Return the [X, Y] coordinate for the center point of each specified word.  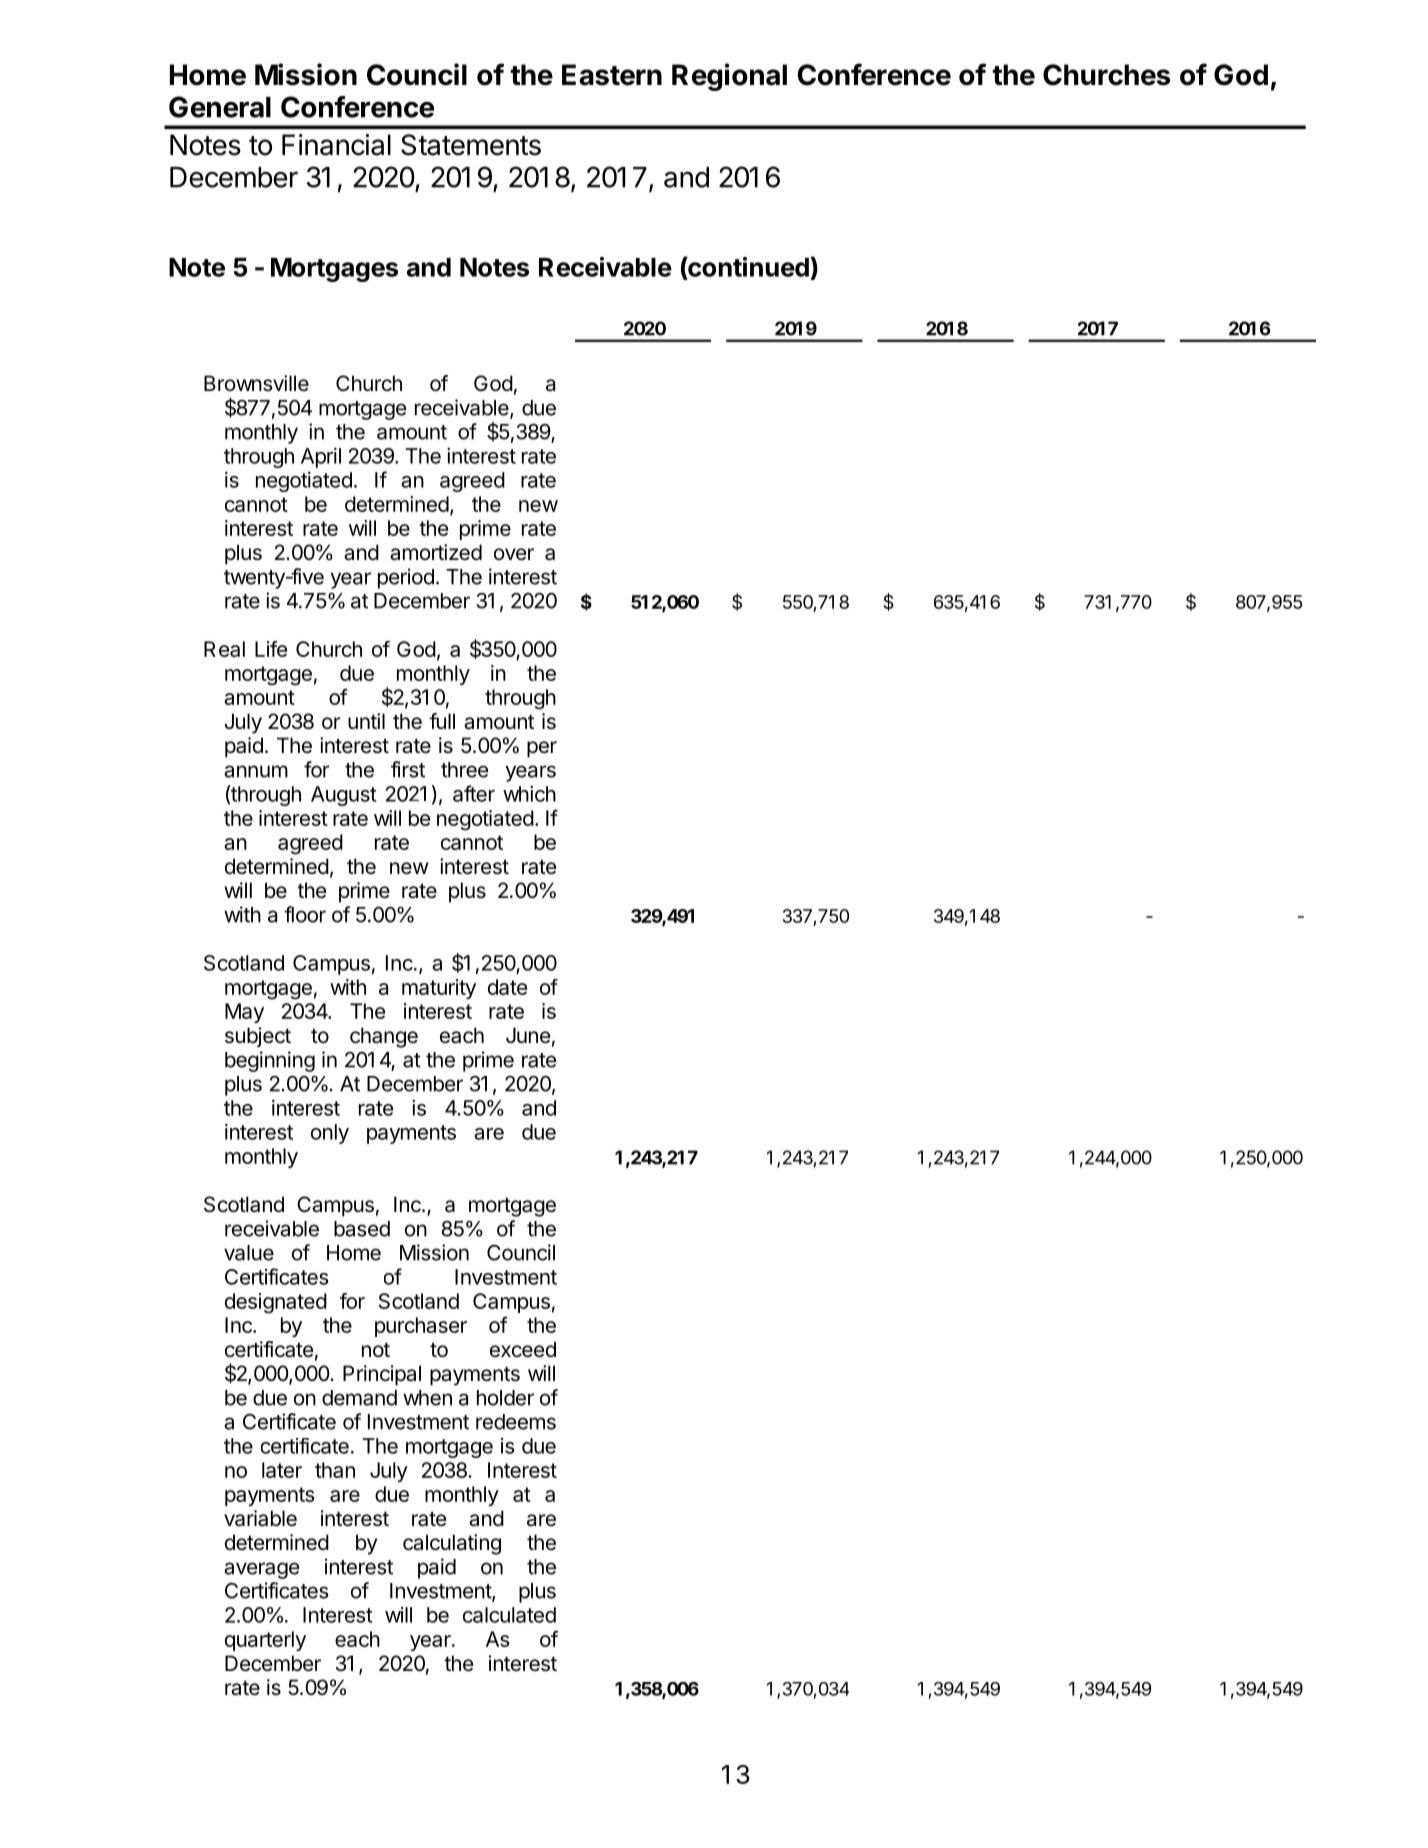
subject [258, 1037]
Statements [471, 145]
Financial [336, 145]
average [262, 1570]
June [528, 1035]
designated [276, 1303]
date [507, 987]
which [529, 794]
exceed [523, 1349]
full [442, 721]
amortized [436, 552]
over [514, 554]
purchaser [421, 1327]
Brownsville [256, 383]
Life [271, 649]
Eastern [612, 75]
